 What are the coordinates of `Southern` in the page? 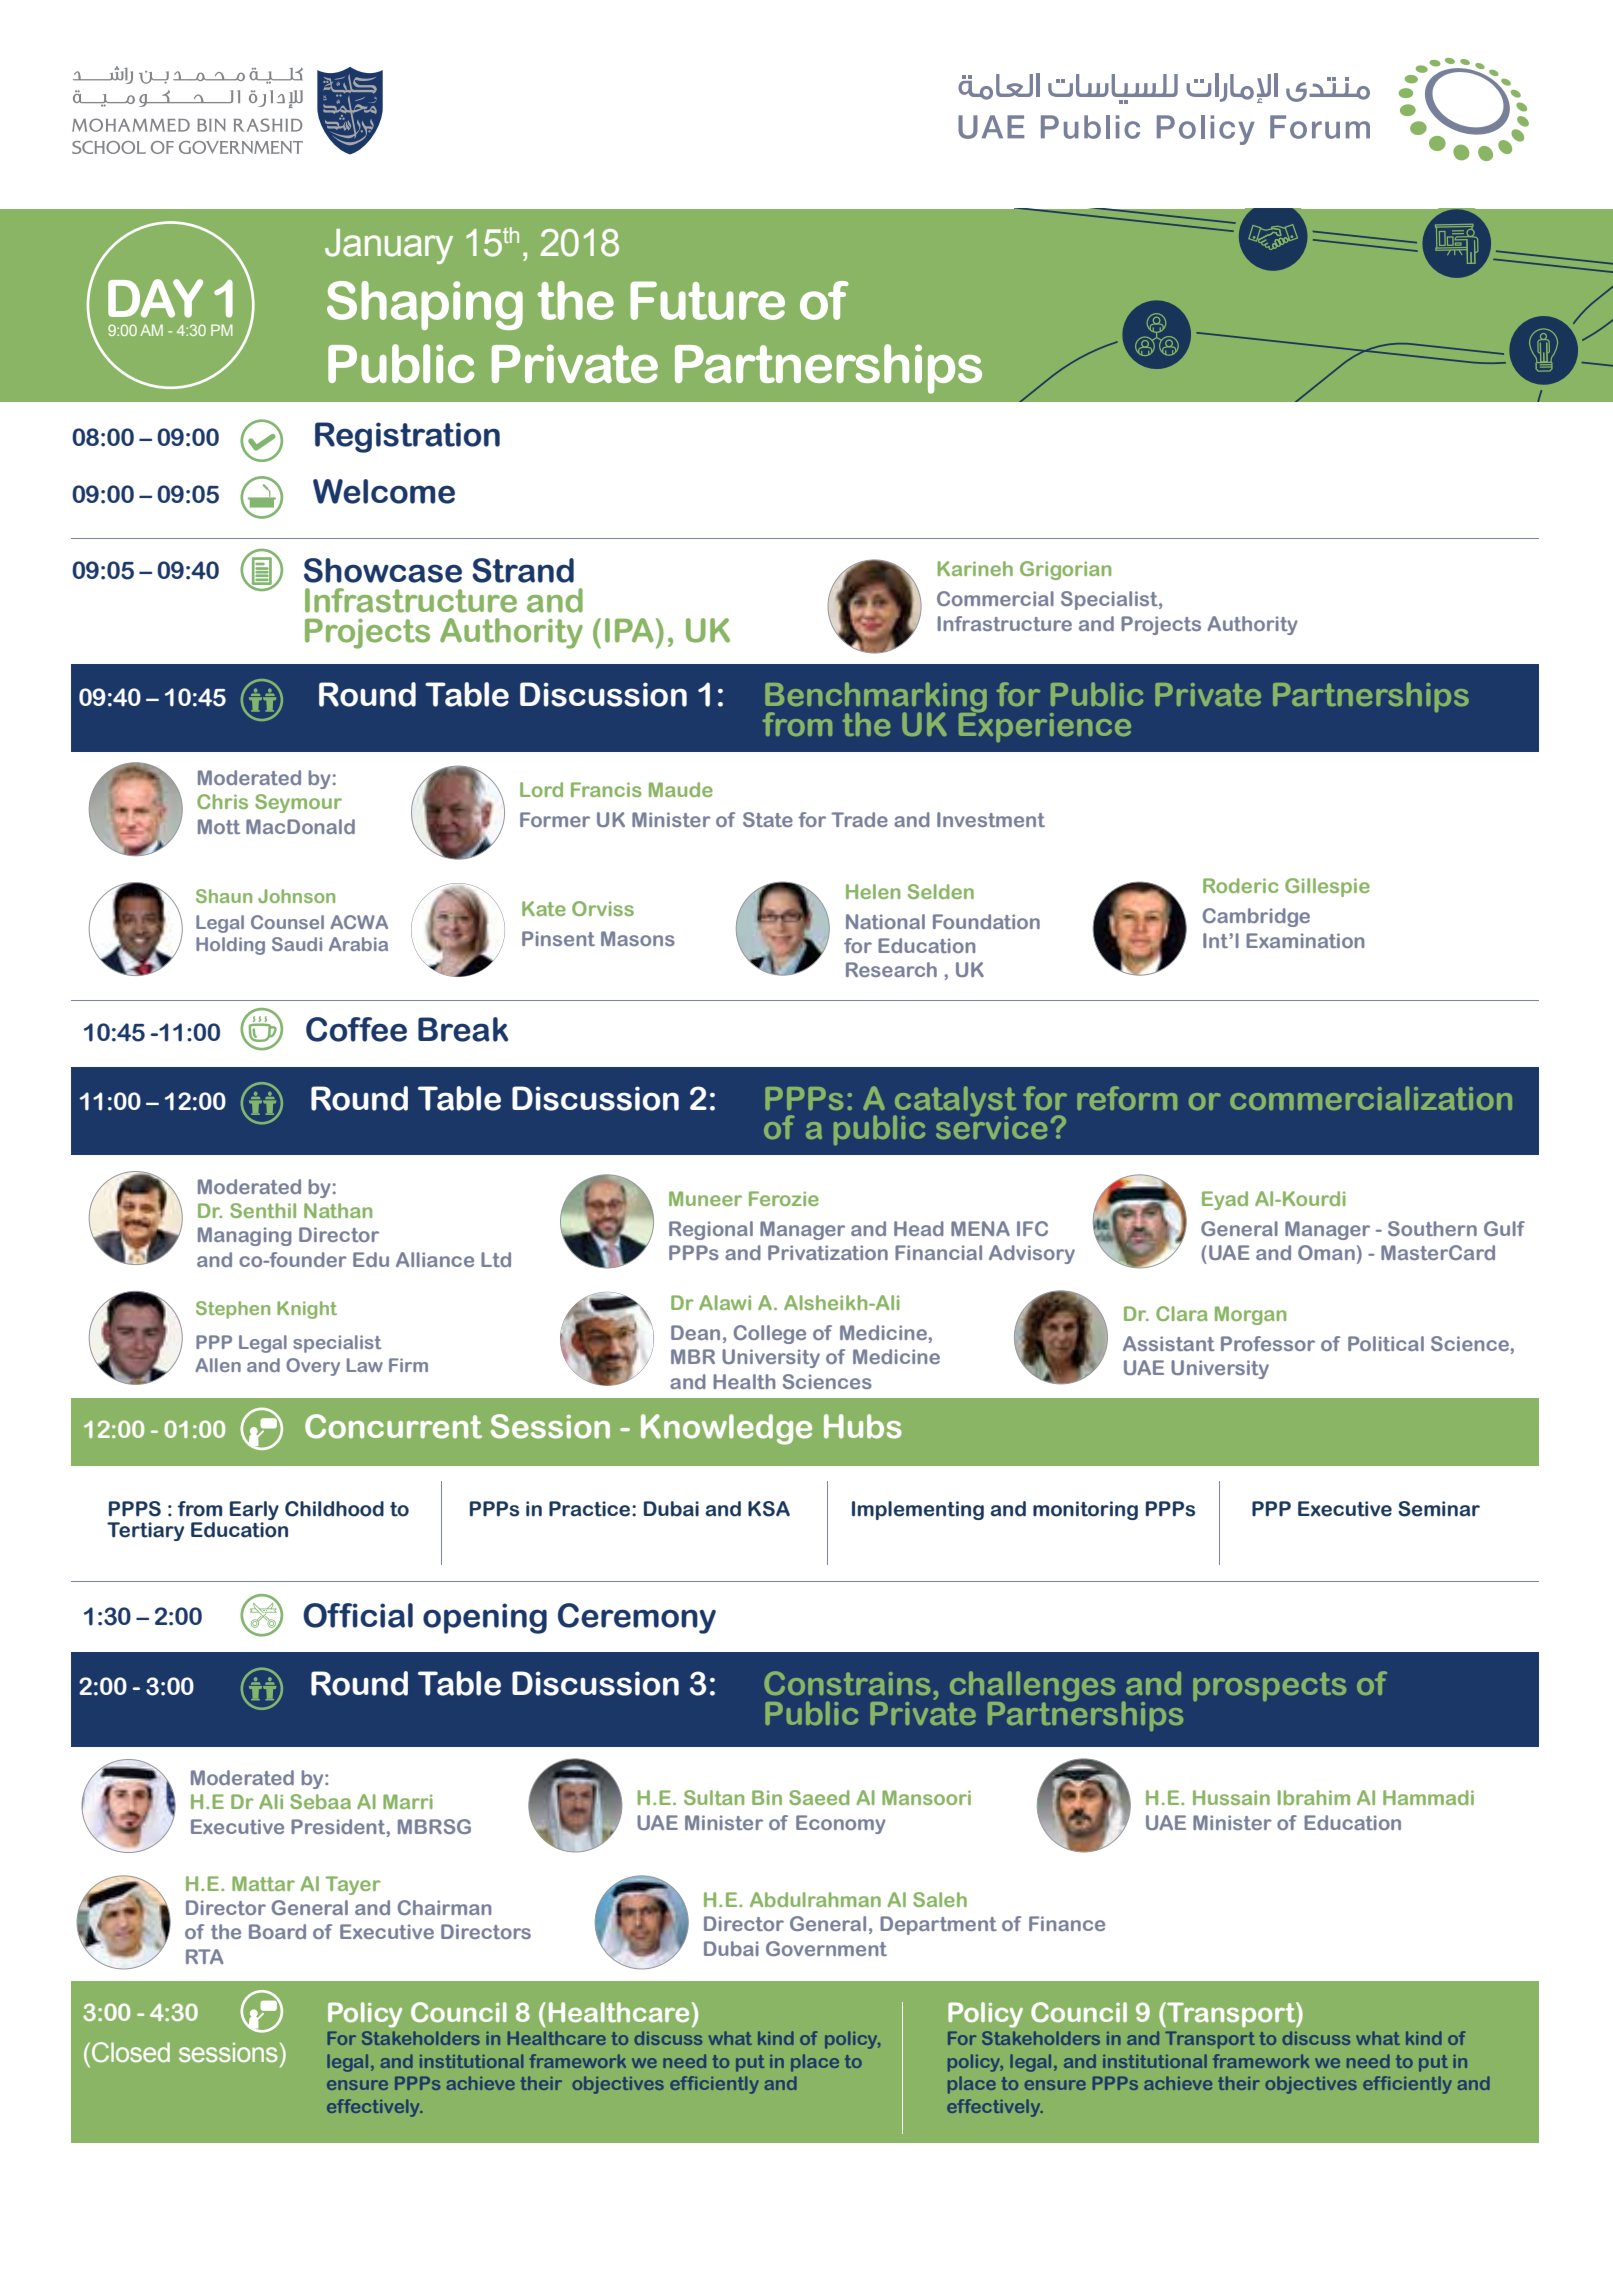 It's located at (1432, 1228).
